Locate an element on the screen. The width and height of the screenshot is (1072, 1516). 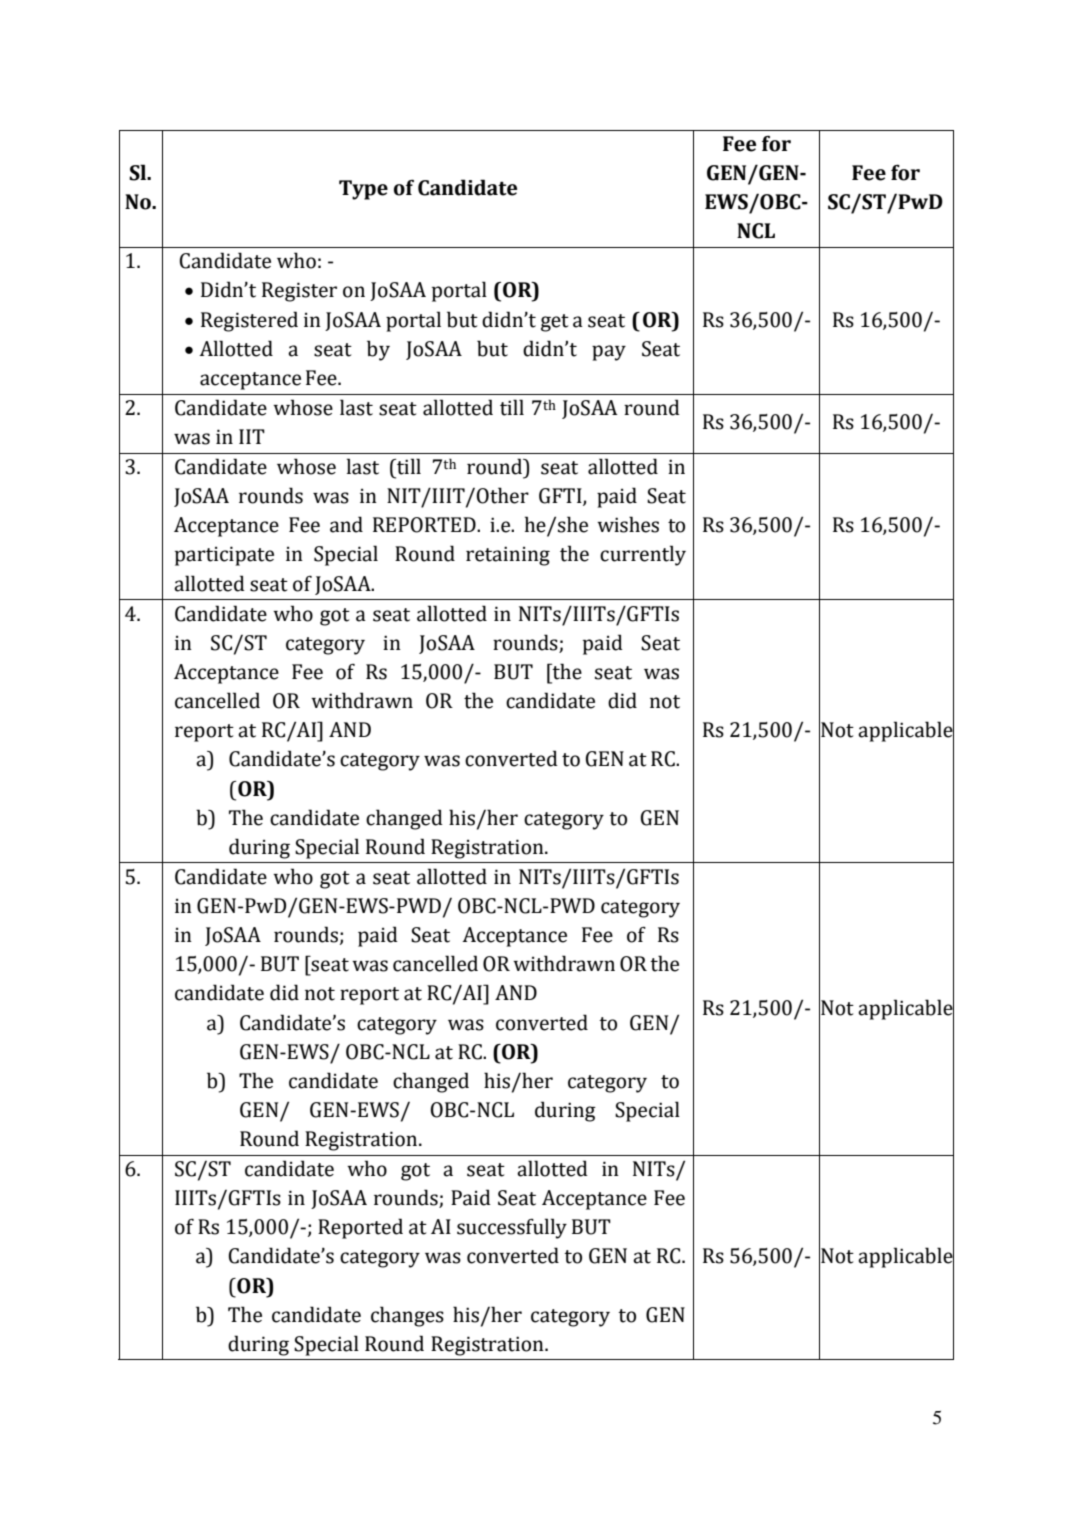
Type is located at coordinates (363, 190).
